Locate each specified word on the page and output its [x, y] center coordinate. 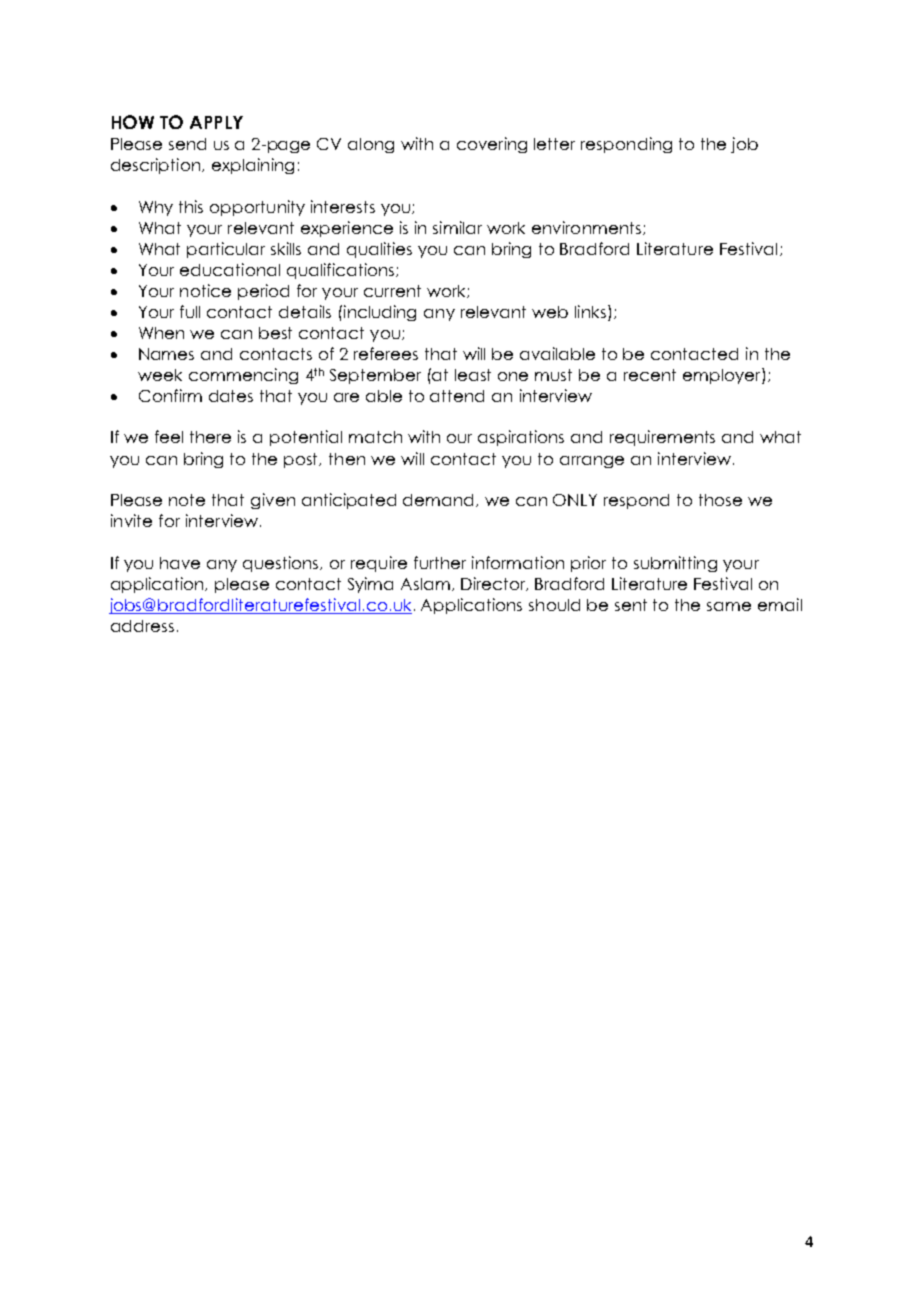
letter [554, 144]
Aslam [425, 584]
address [142, 626]
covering [492, 145]
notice [205, 290]
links [590, 311]
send [187, 144]
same [729, 606]
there [210, 437]
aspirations [521, 438]
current [392, 291]
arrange [592, 462]
